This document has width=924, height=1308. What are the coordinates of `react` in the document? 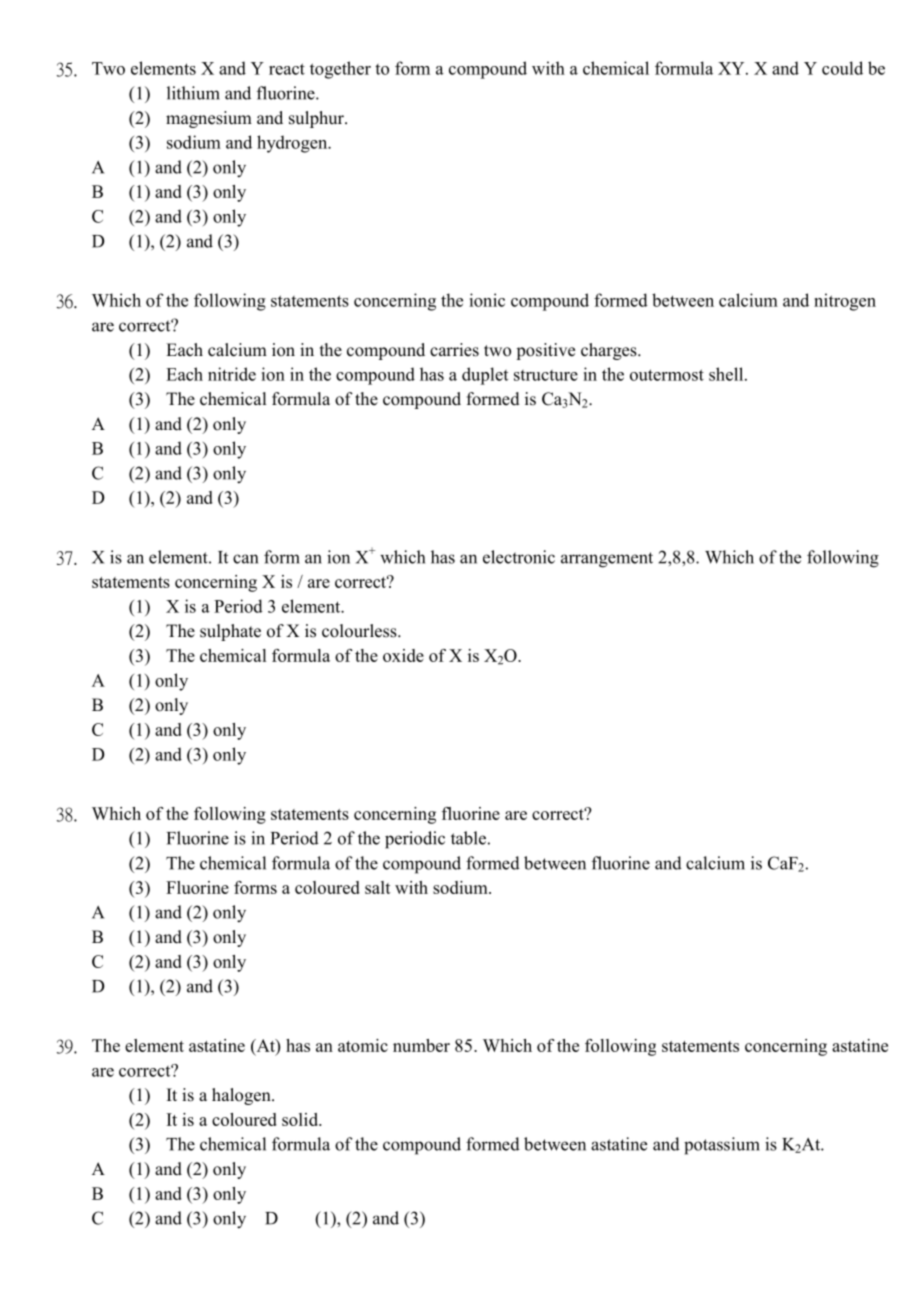 It's located at (287, 69).
